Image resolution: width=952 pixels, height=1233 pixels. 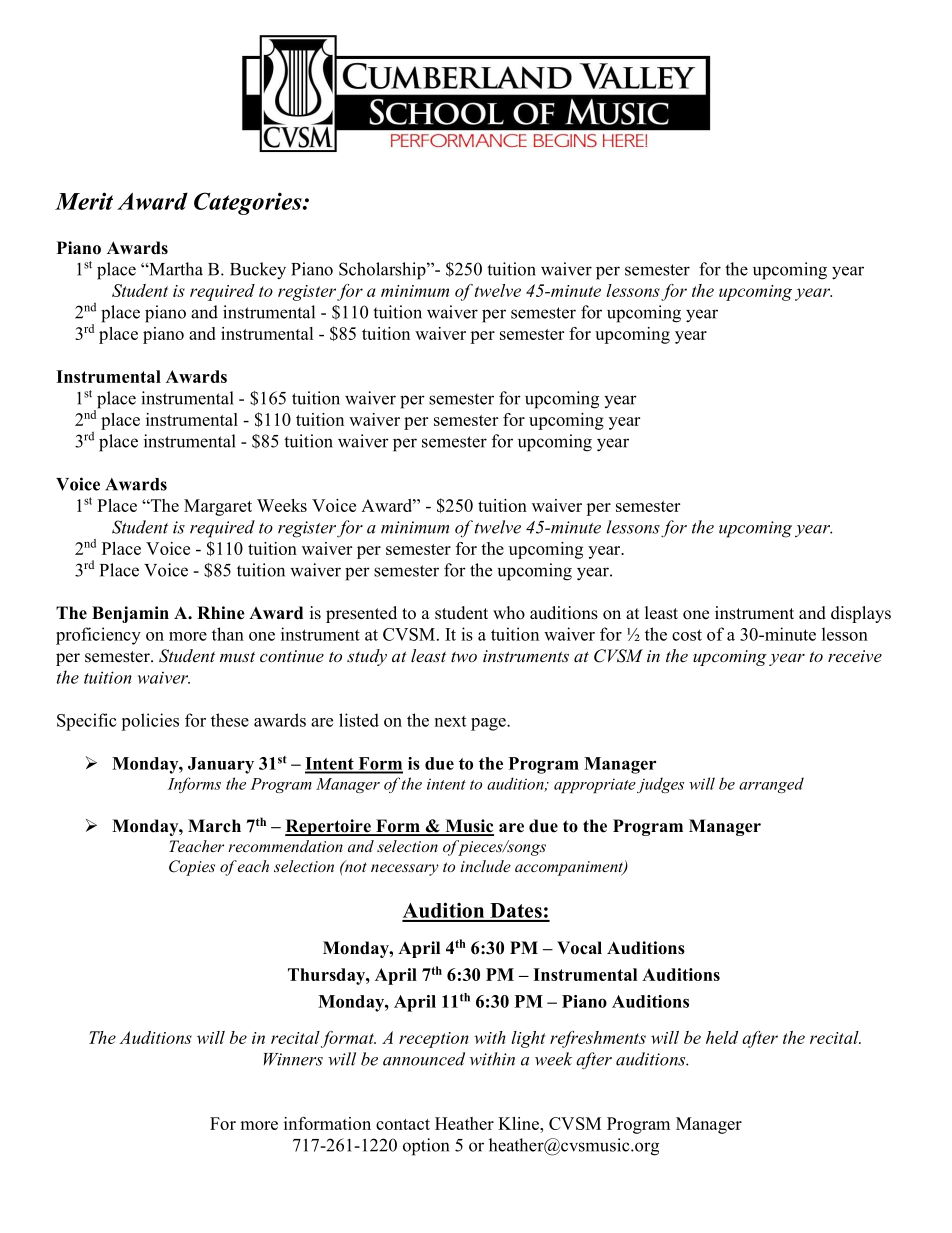 What do you see at coordinates (722, 1037) in the document?
I see `held` at bounding box center [722, 1037].
